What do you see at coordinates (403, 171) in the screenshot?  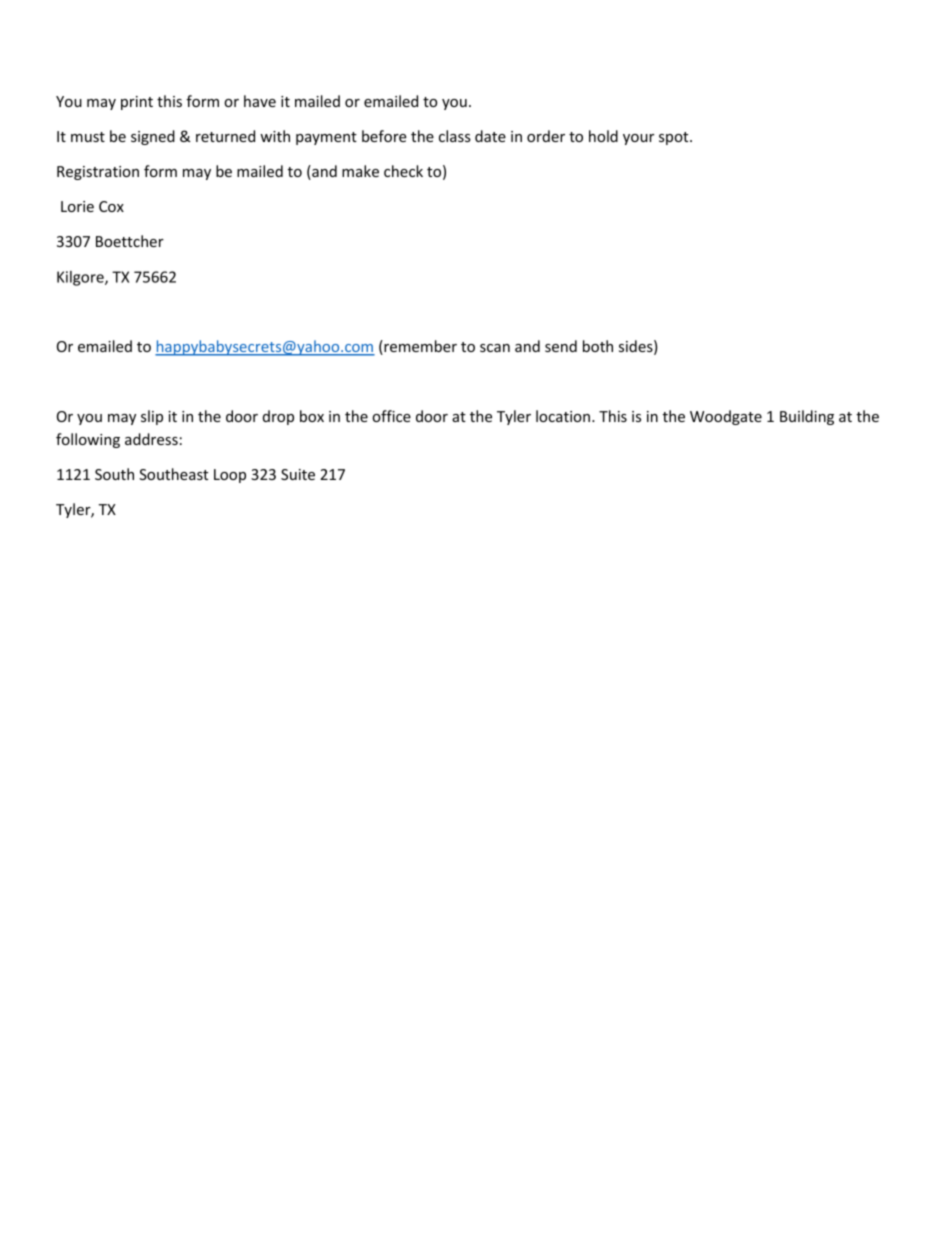 I see `check` at bounding box center [403, 171].
